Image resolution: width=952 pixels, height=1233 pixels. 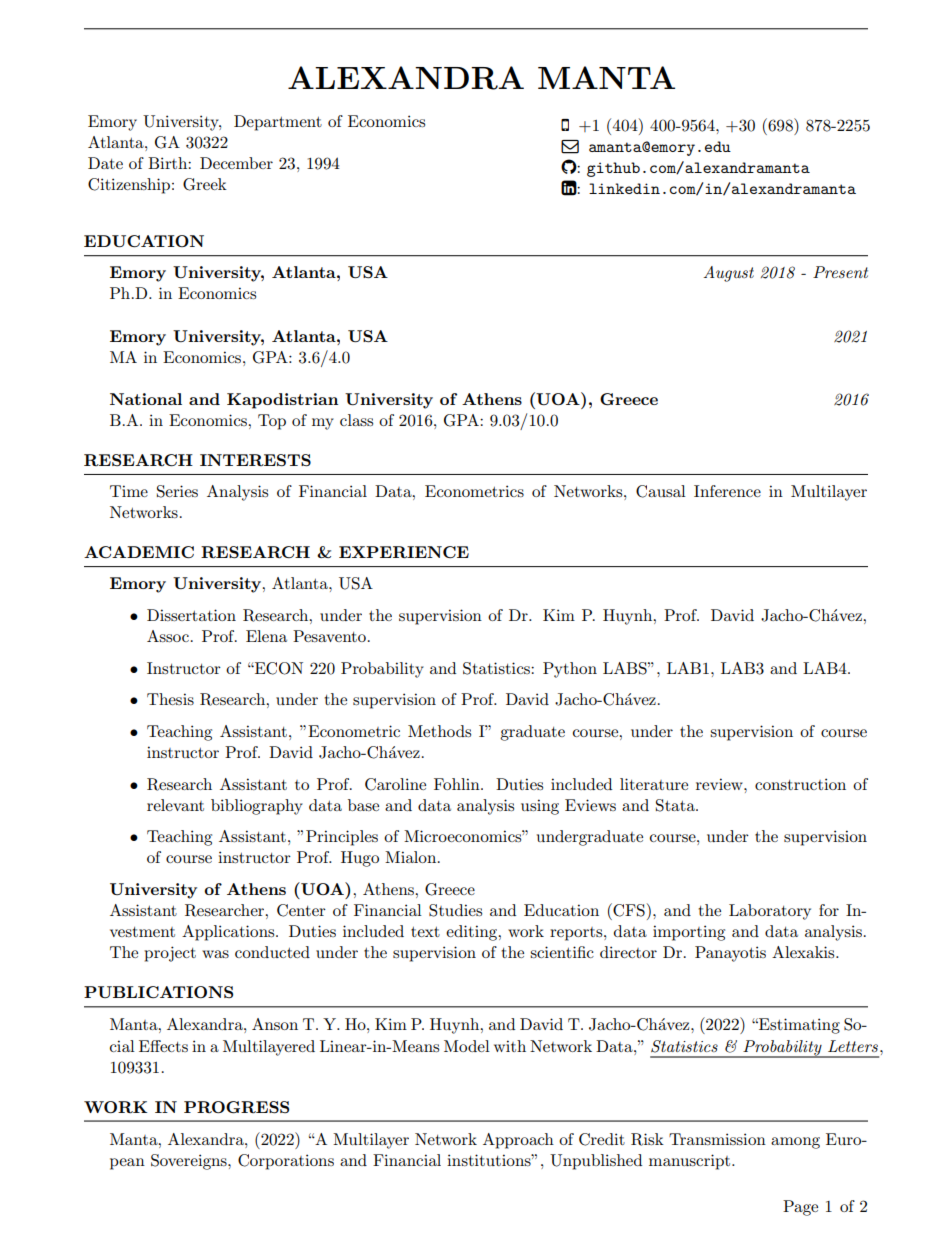 What do you see at coordinates (795, 1143) in the document?
I see `among` at bounding box center [795, 1143].
